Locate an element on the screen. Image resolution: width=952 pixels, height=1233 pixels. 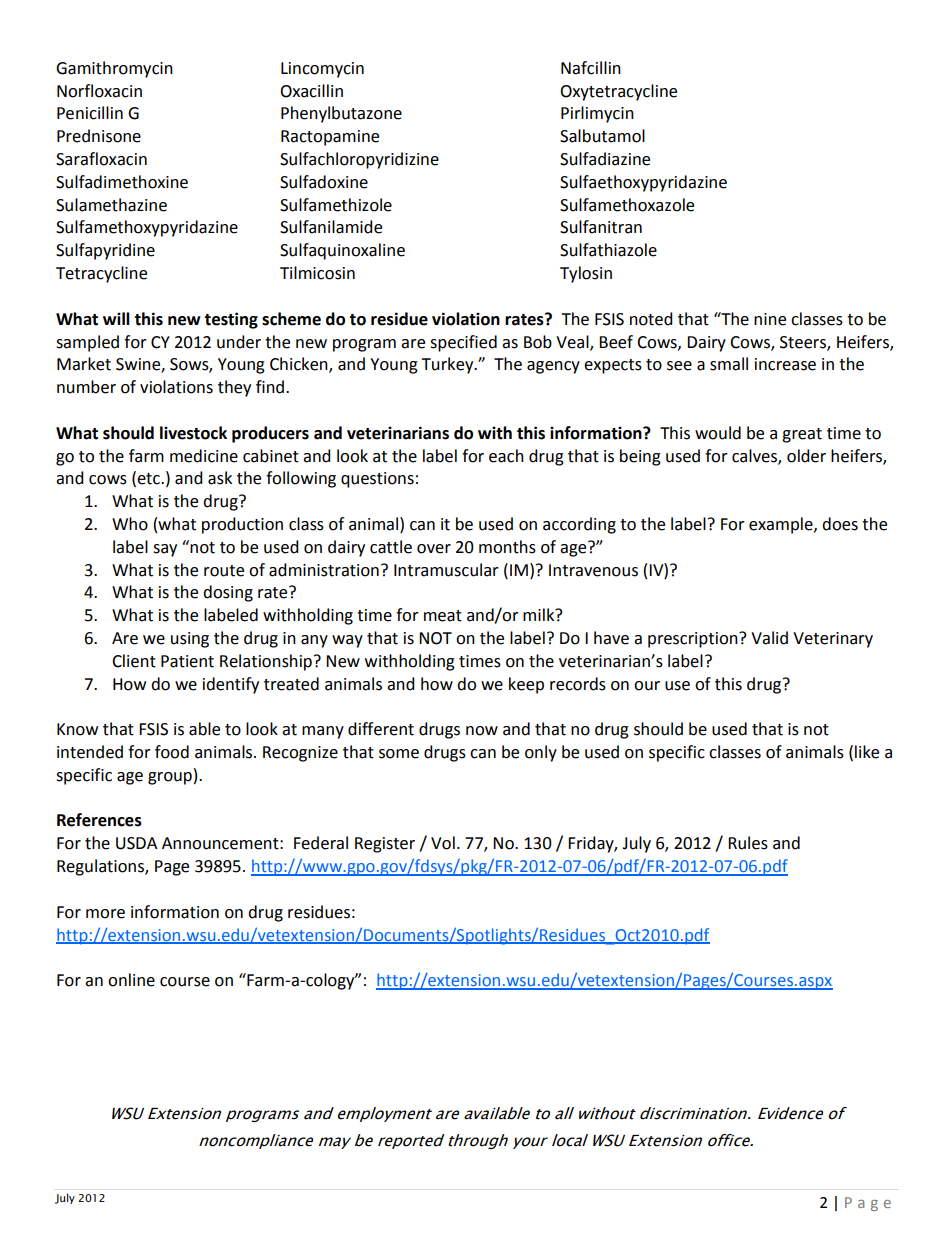
Turkey is located at coordinates (448, 365).
